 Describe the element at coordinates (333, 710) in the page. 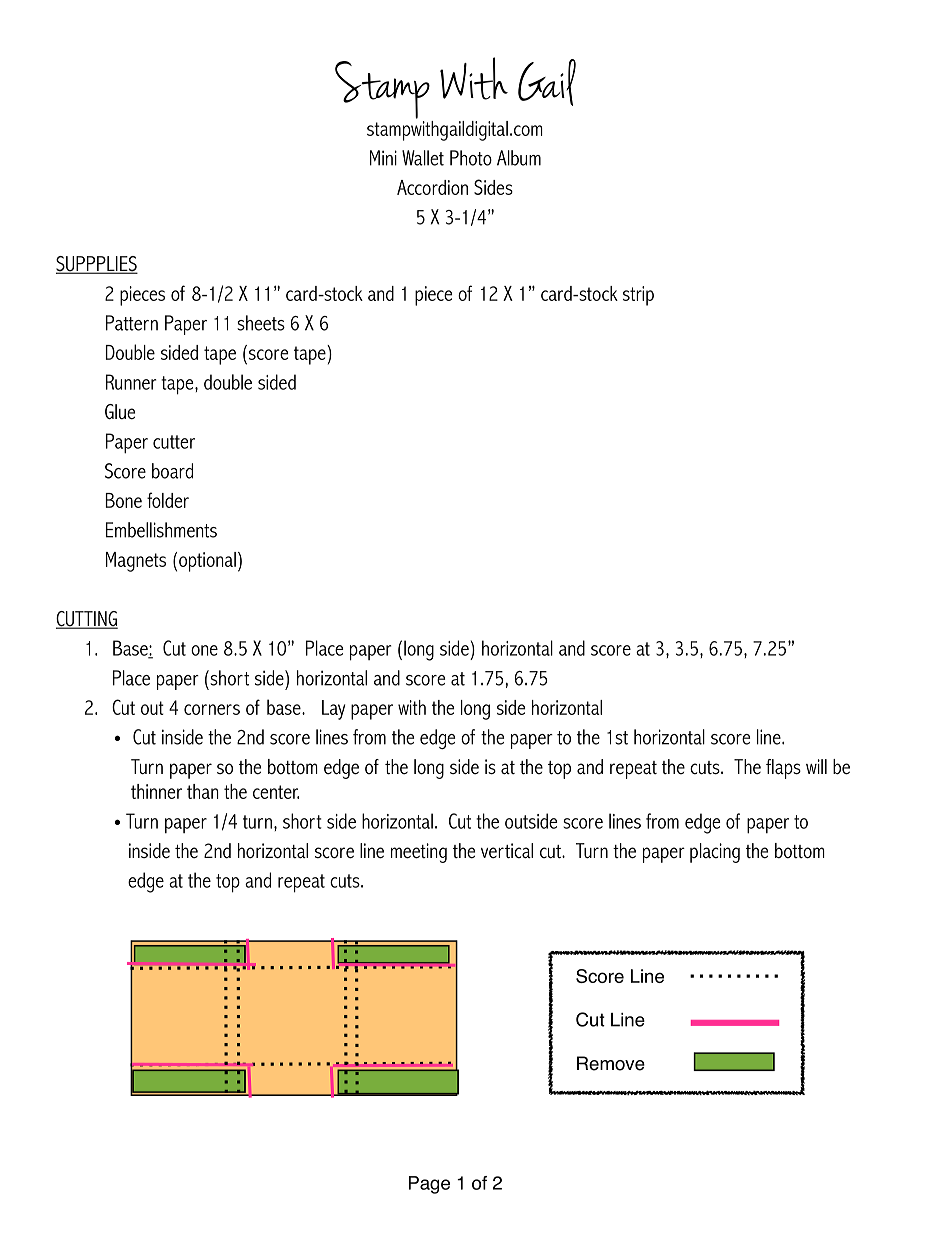

I see `Lay` at that location.
